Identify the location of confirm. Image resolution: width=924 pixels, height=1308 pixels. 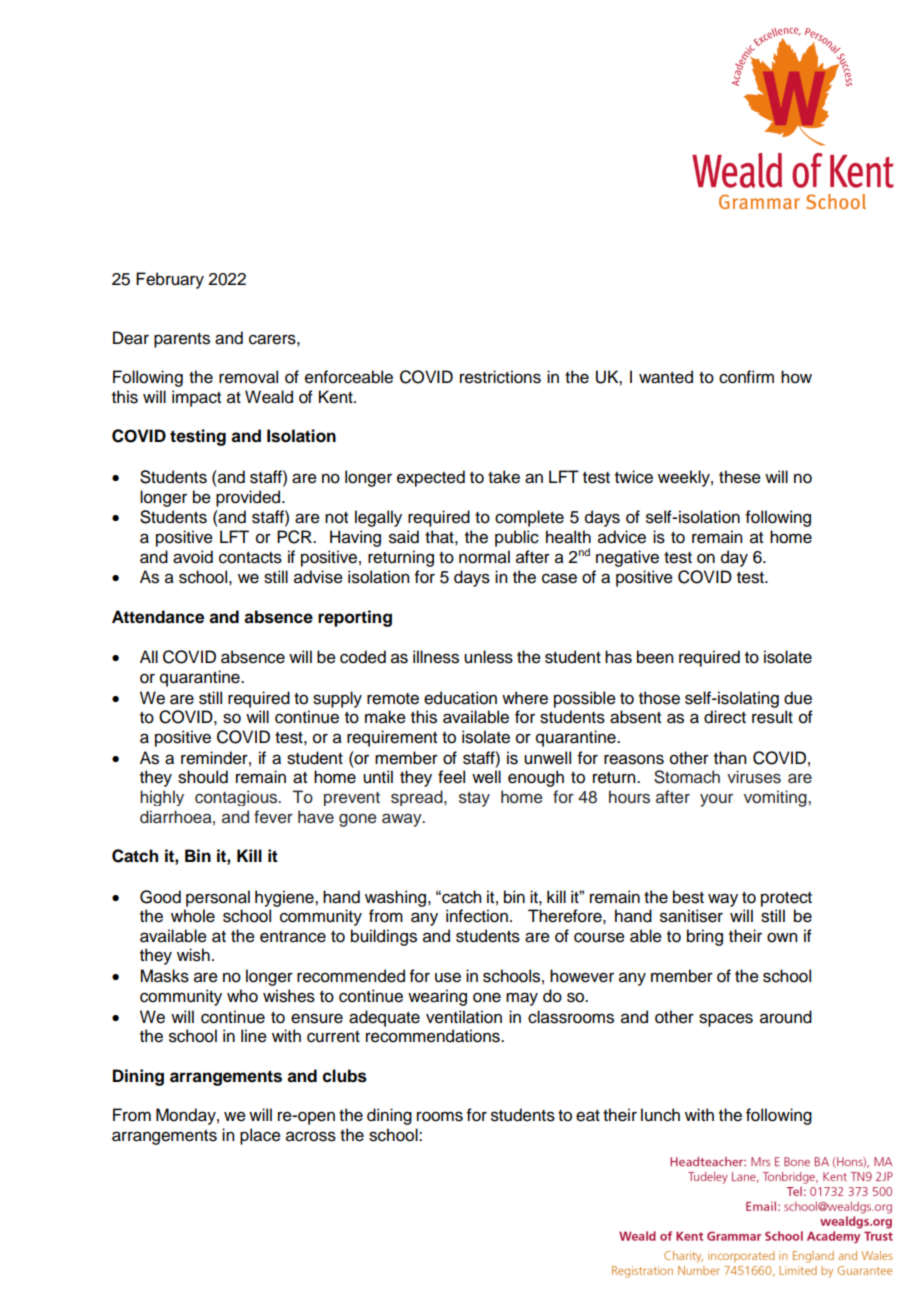
(746, 377).
